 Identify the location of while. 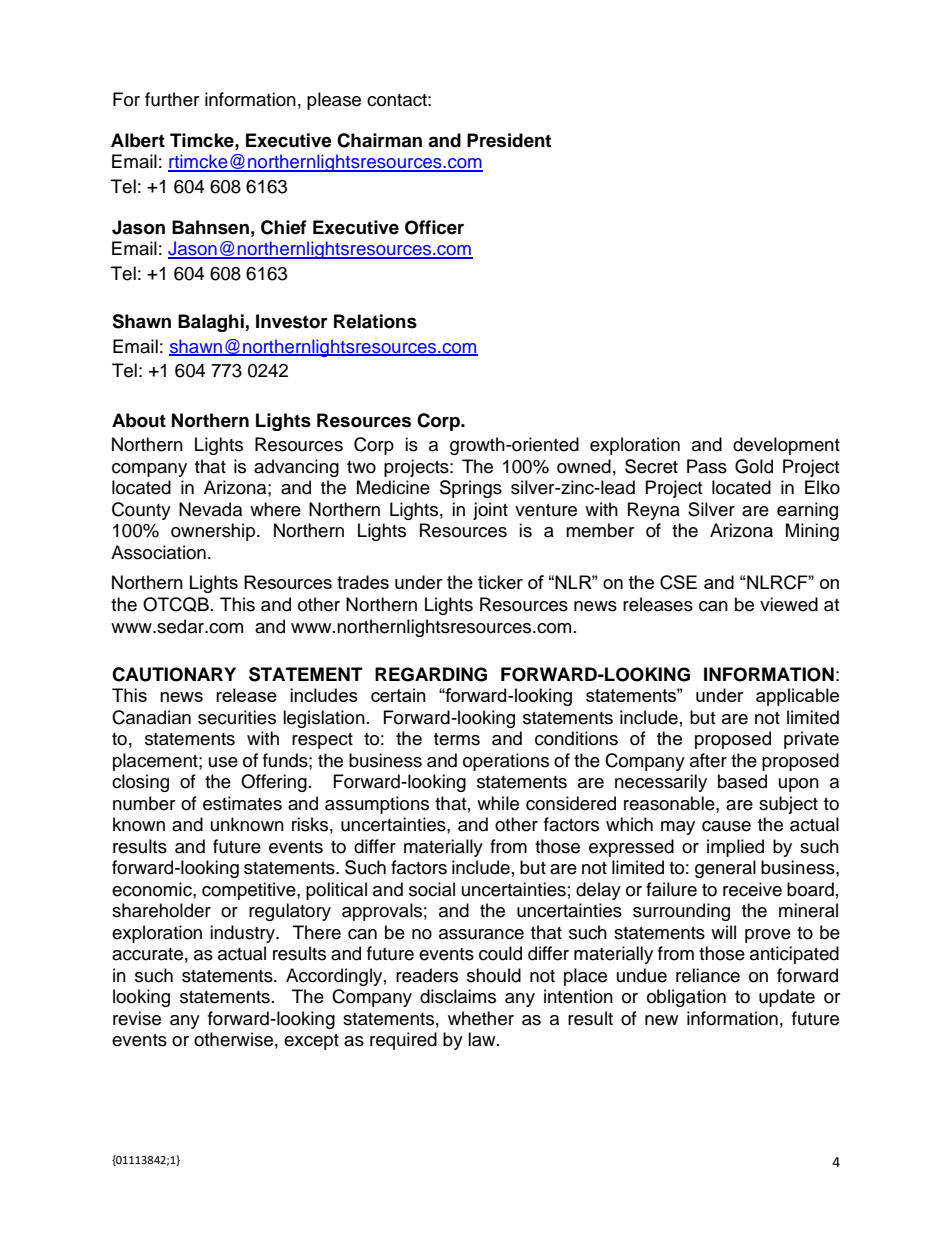
(498, 803).
